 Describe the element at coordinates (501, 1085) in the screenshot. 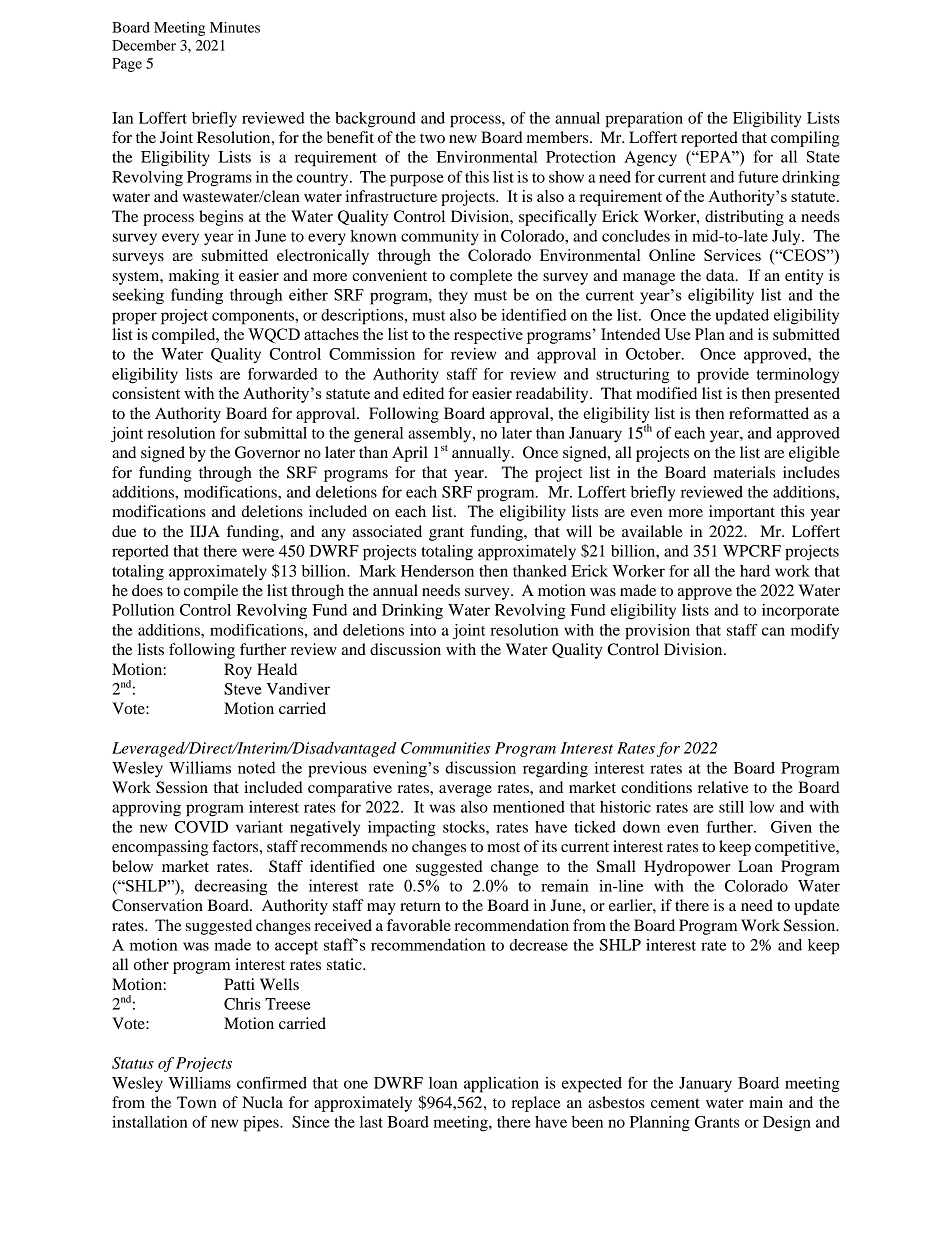

I see `application` at that location.
